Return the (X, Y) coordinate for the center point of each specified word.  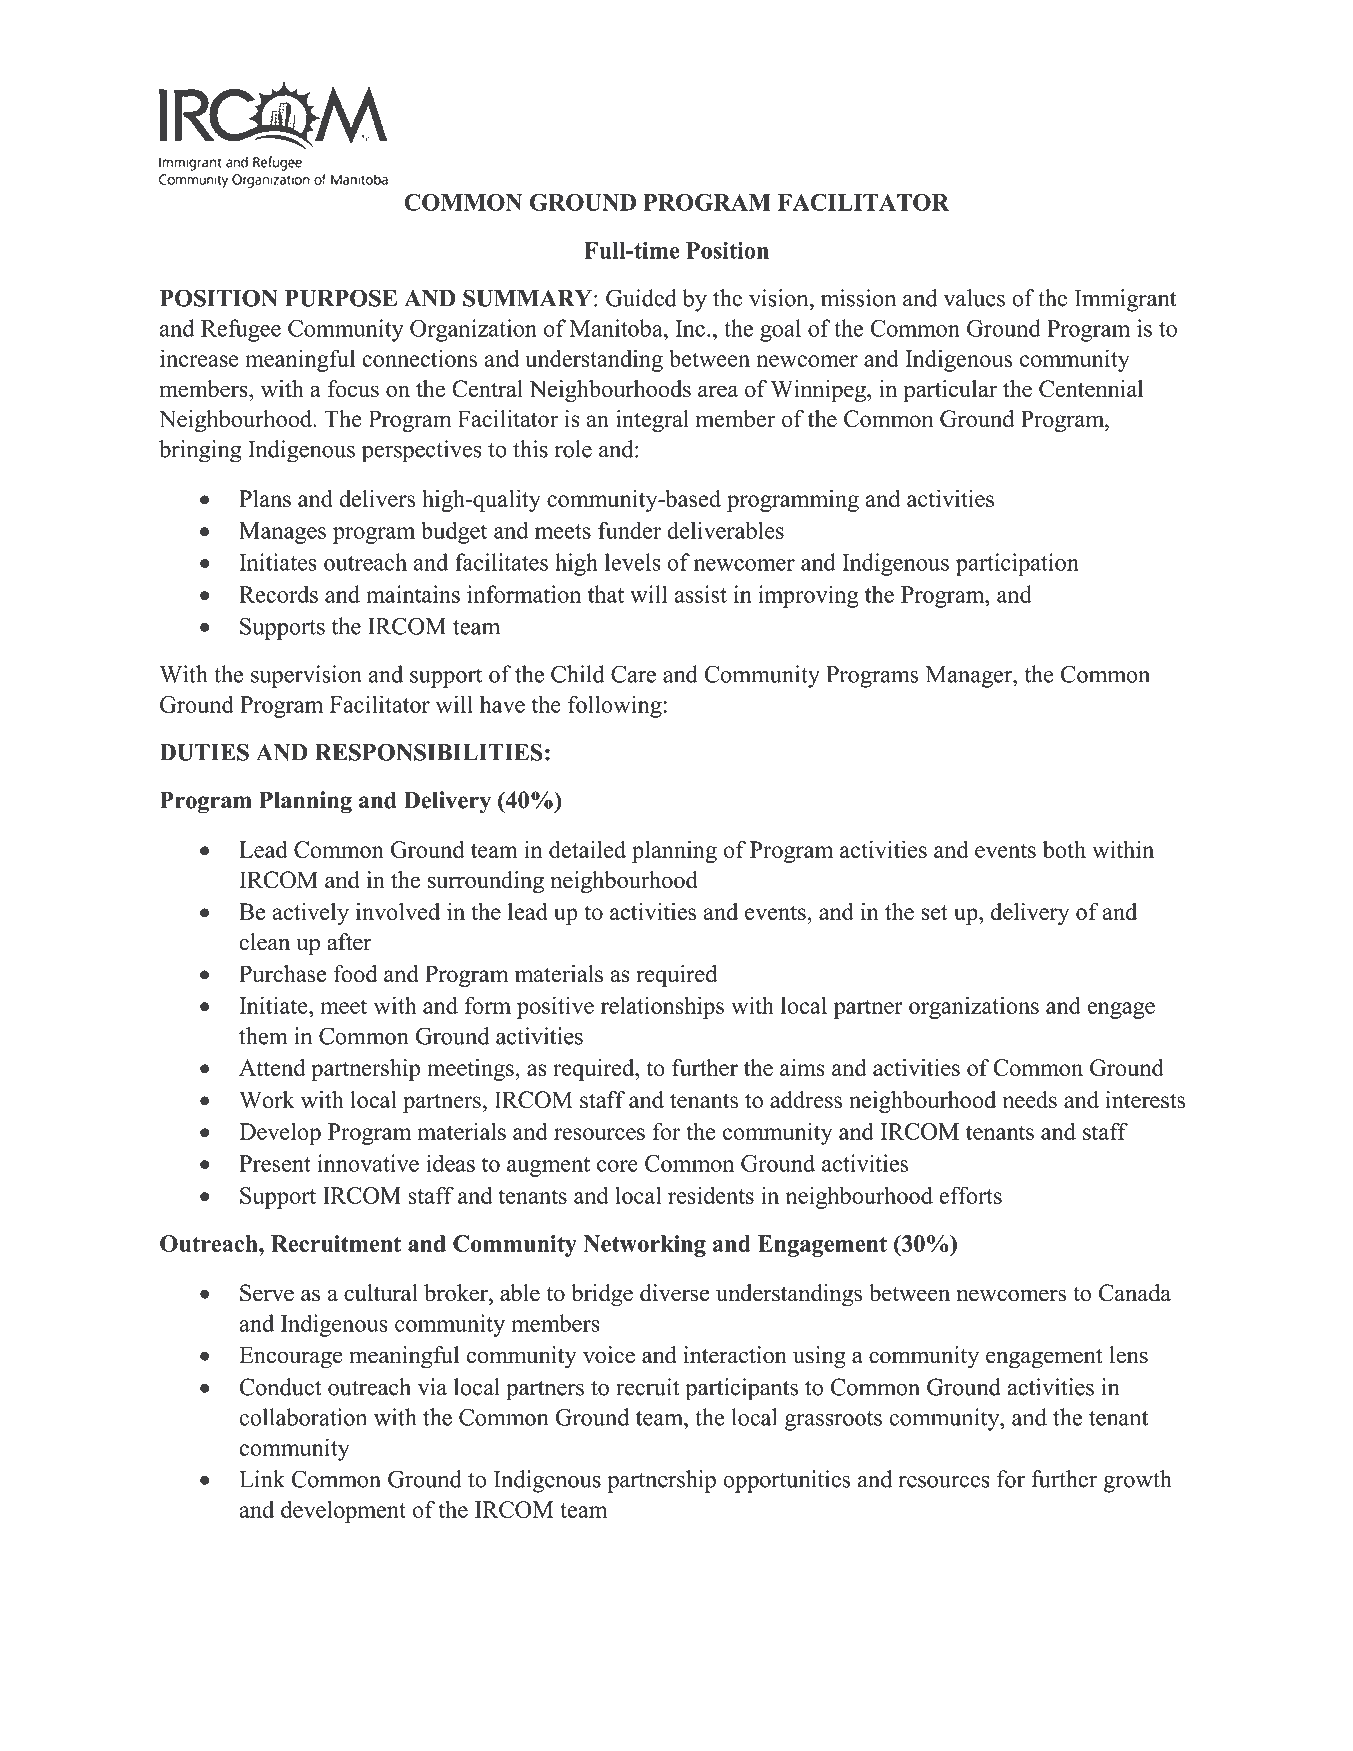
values (974, 298)
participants (741, 1389)
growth (1137, 1481)
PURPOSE (341, 298)
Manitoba (617, 328)
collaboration (303, 1417)
